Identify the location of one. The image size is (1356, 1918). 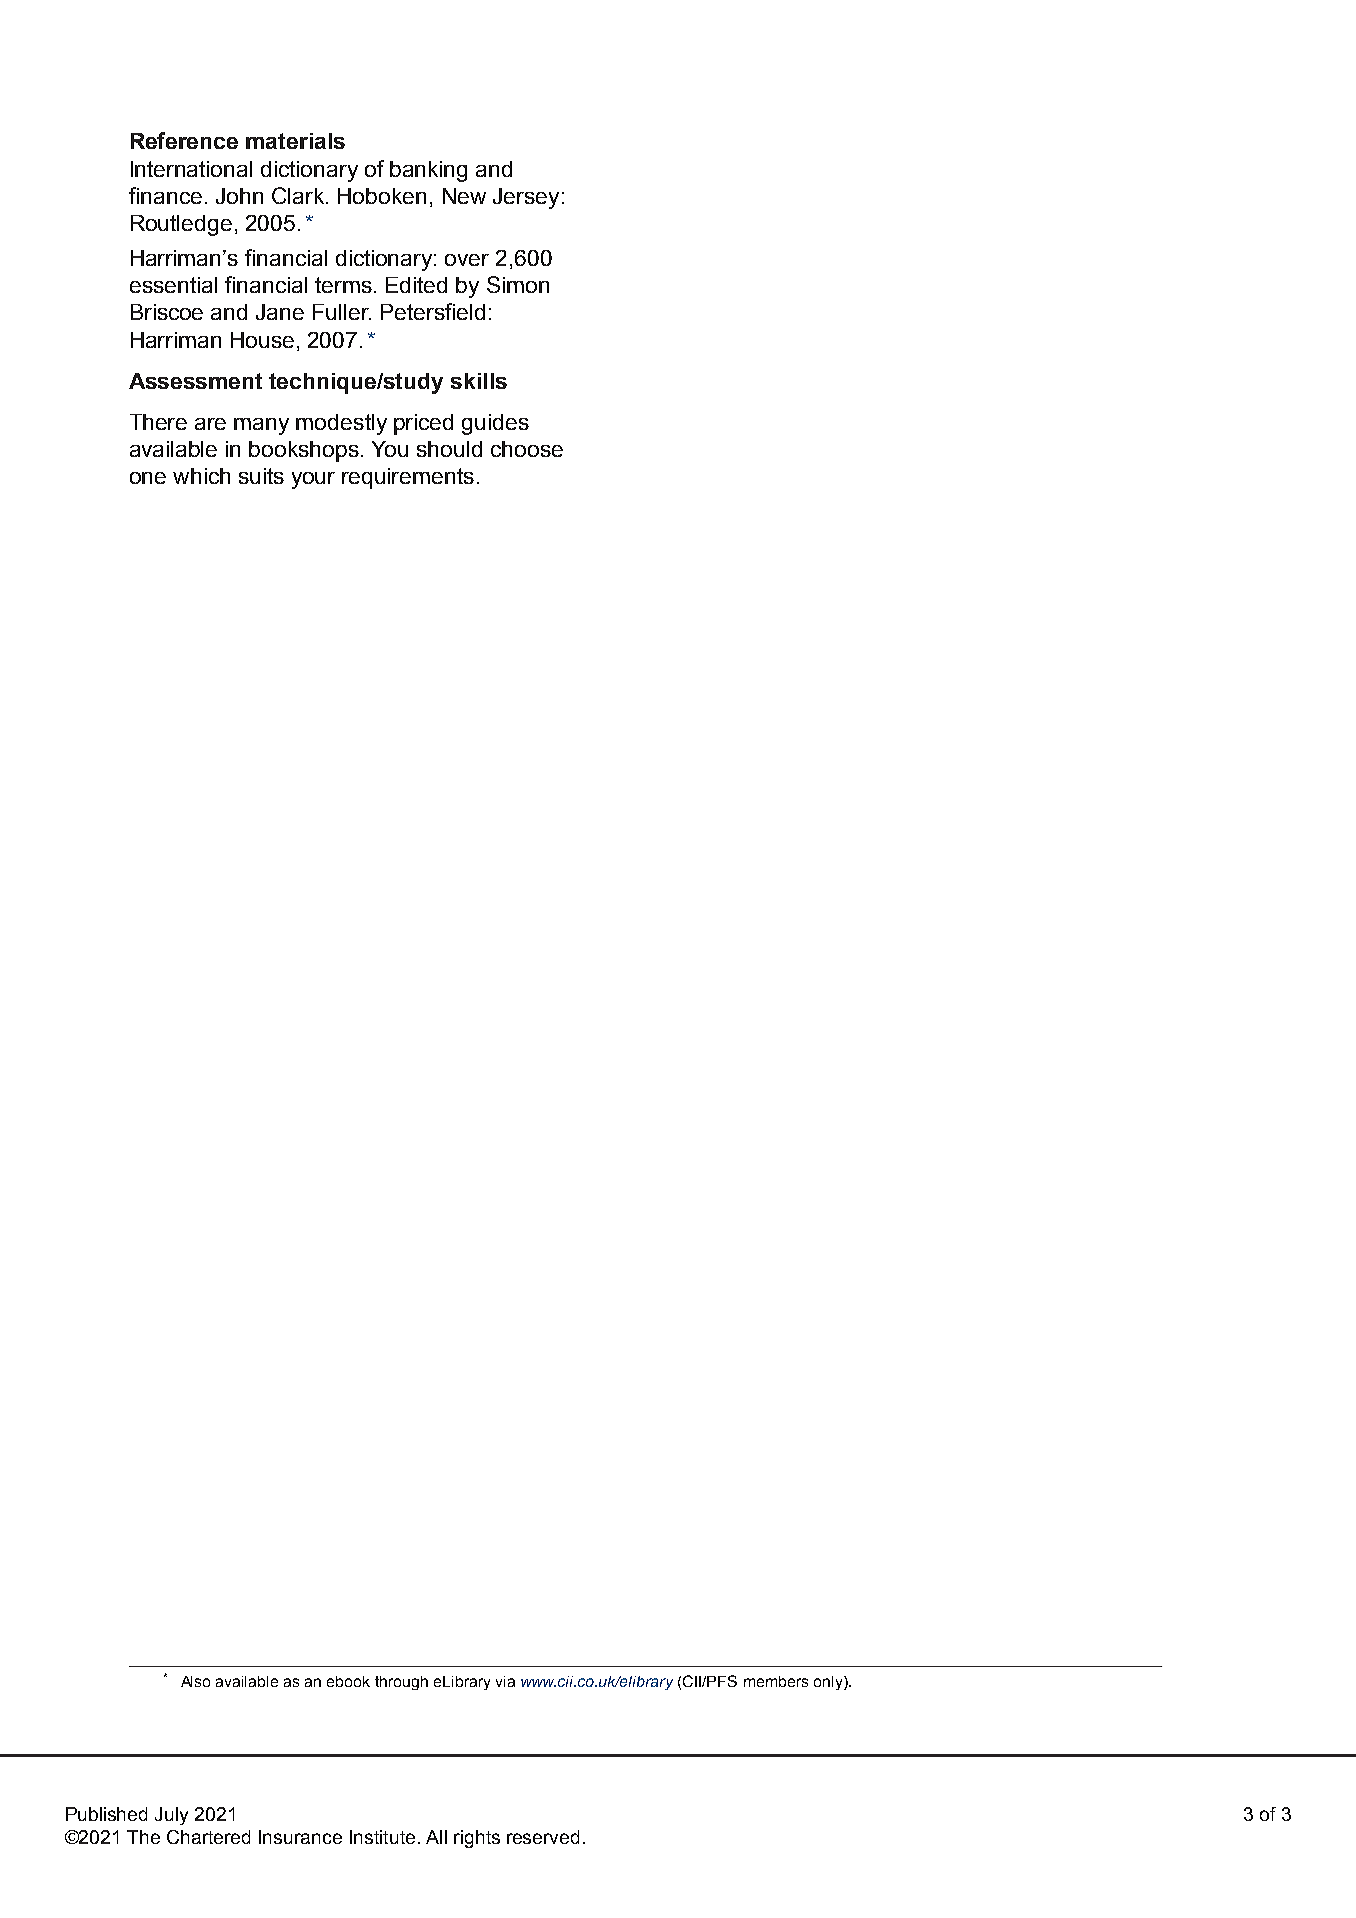
(148, 478).
